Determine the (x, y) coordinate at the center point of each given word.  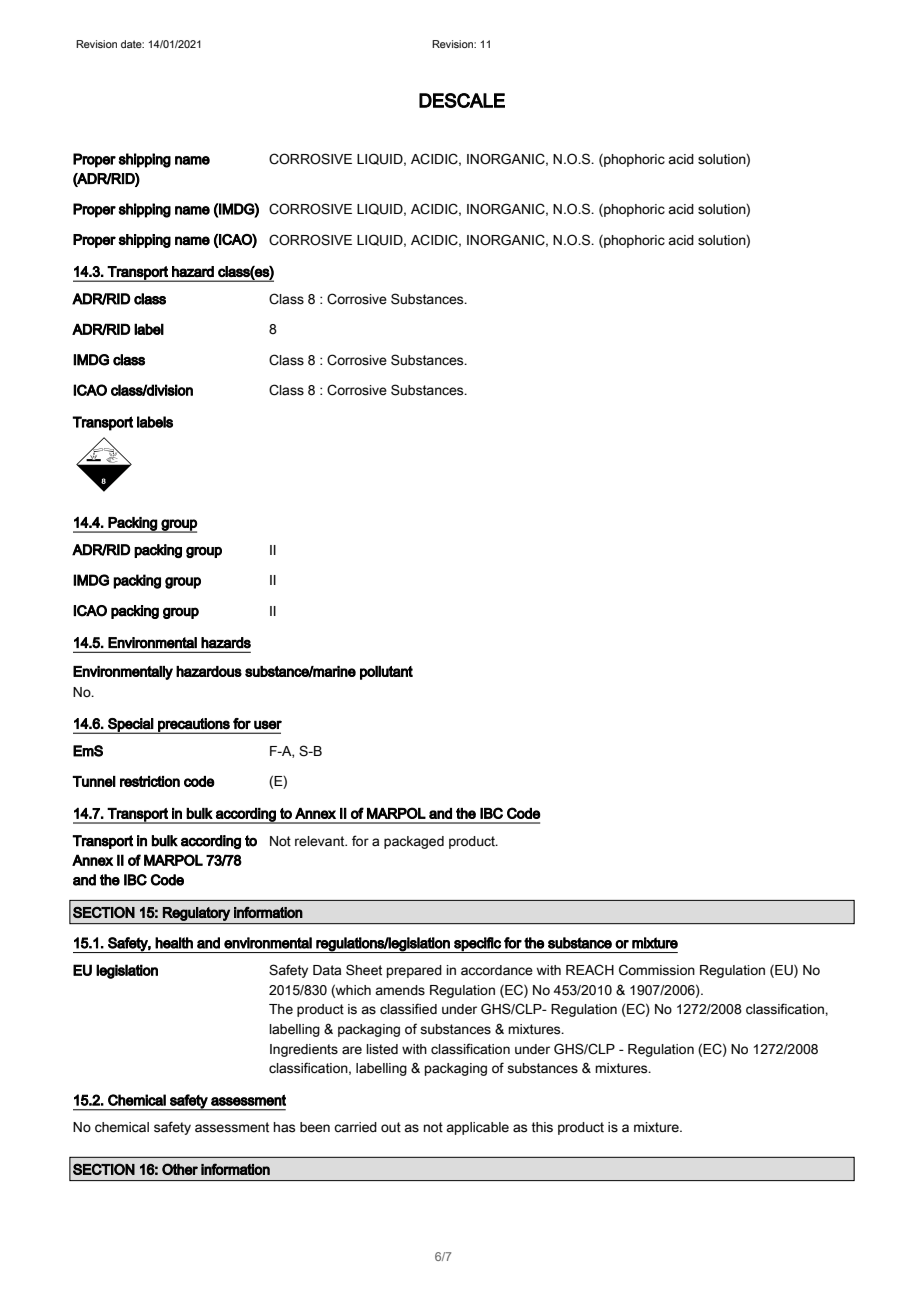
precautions (194, 726)
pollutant (386, 673)
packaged (414, 842)
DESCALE (462, 100)
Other (180, 1169)
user (268, 725)
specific (477, 945)
